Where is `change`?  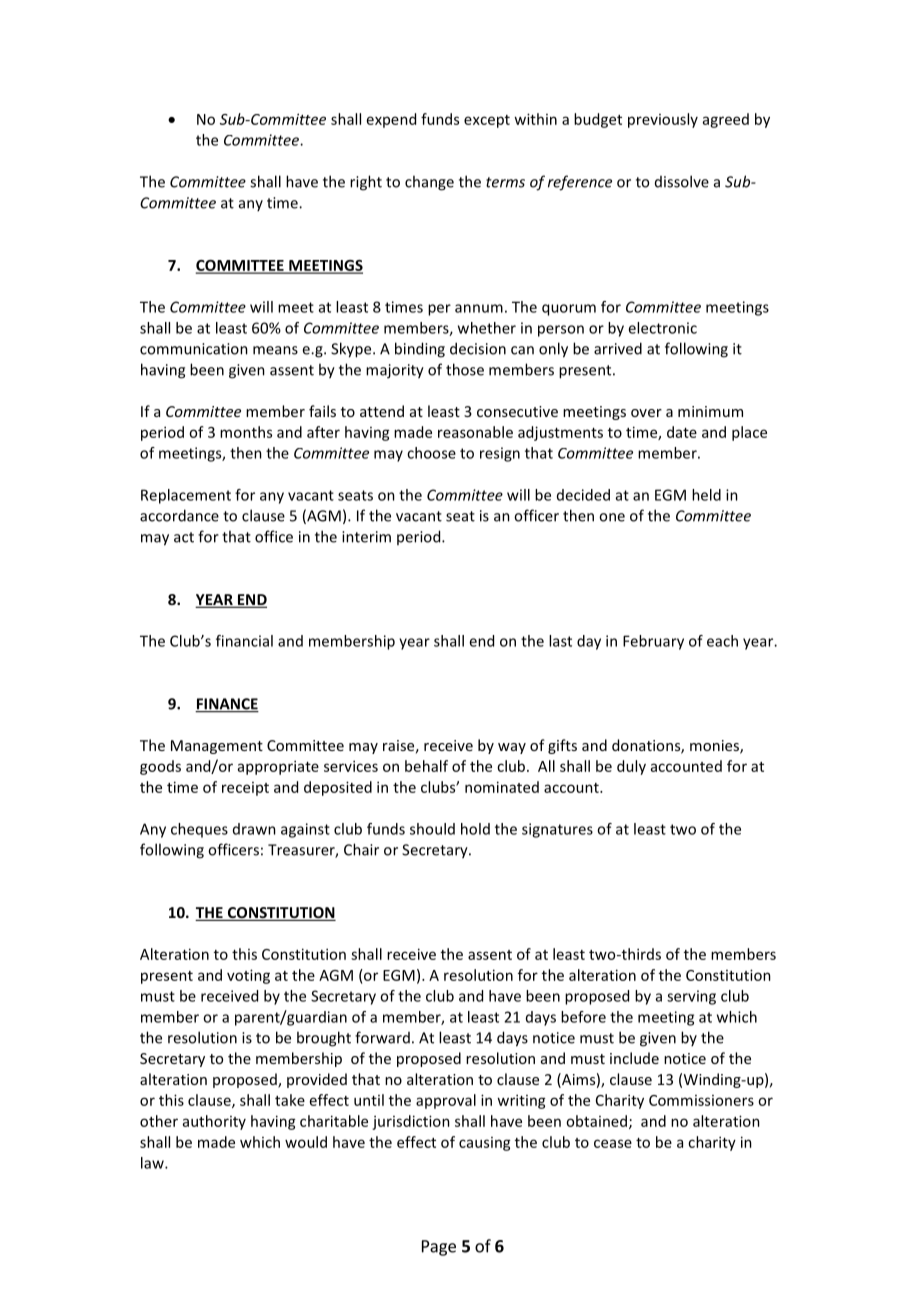 change is located at coordinates (429, 183).
